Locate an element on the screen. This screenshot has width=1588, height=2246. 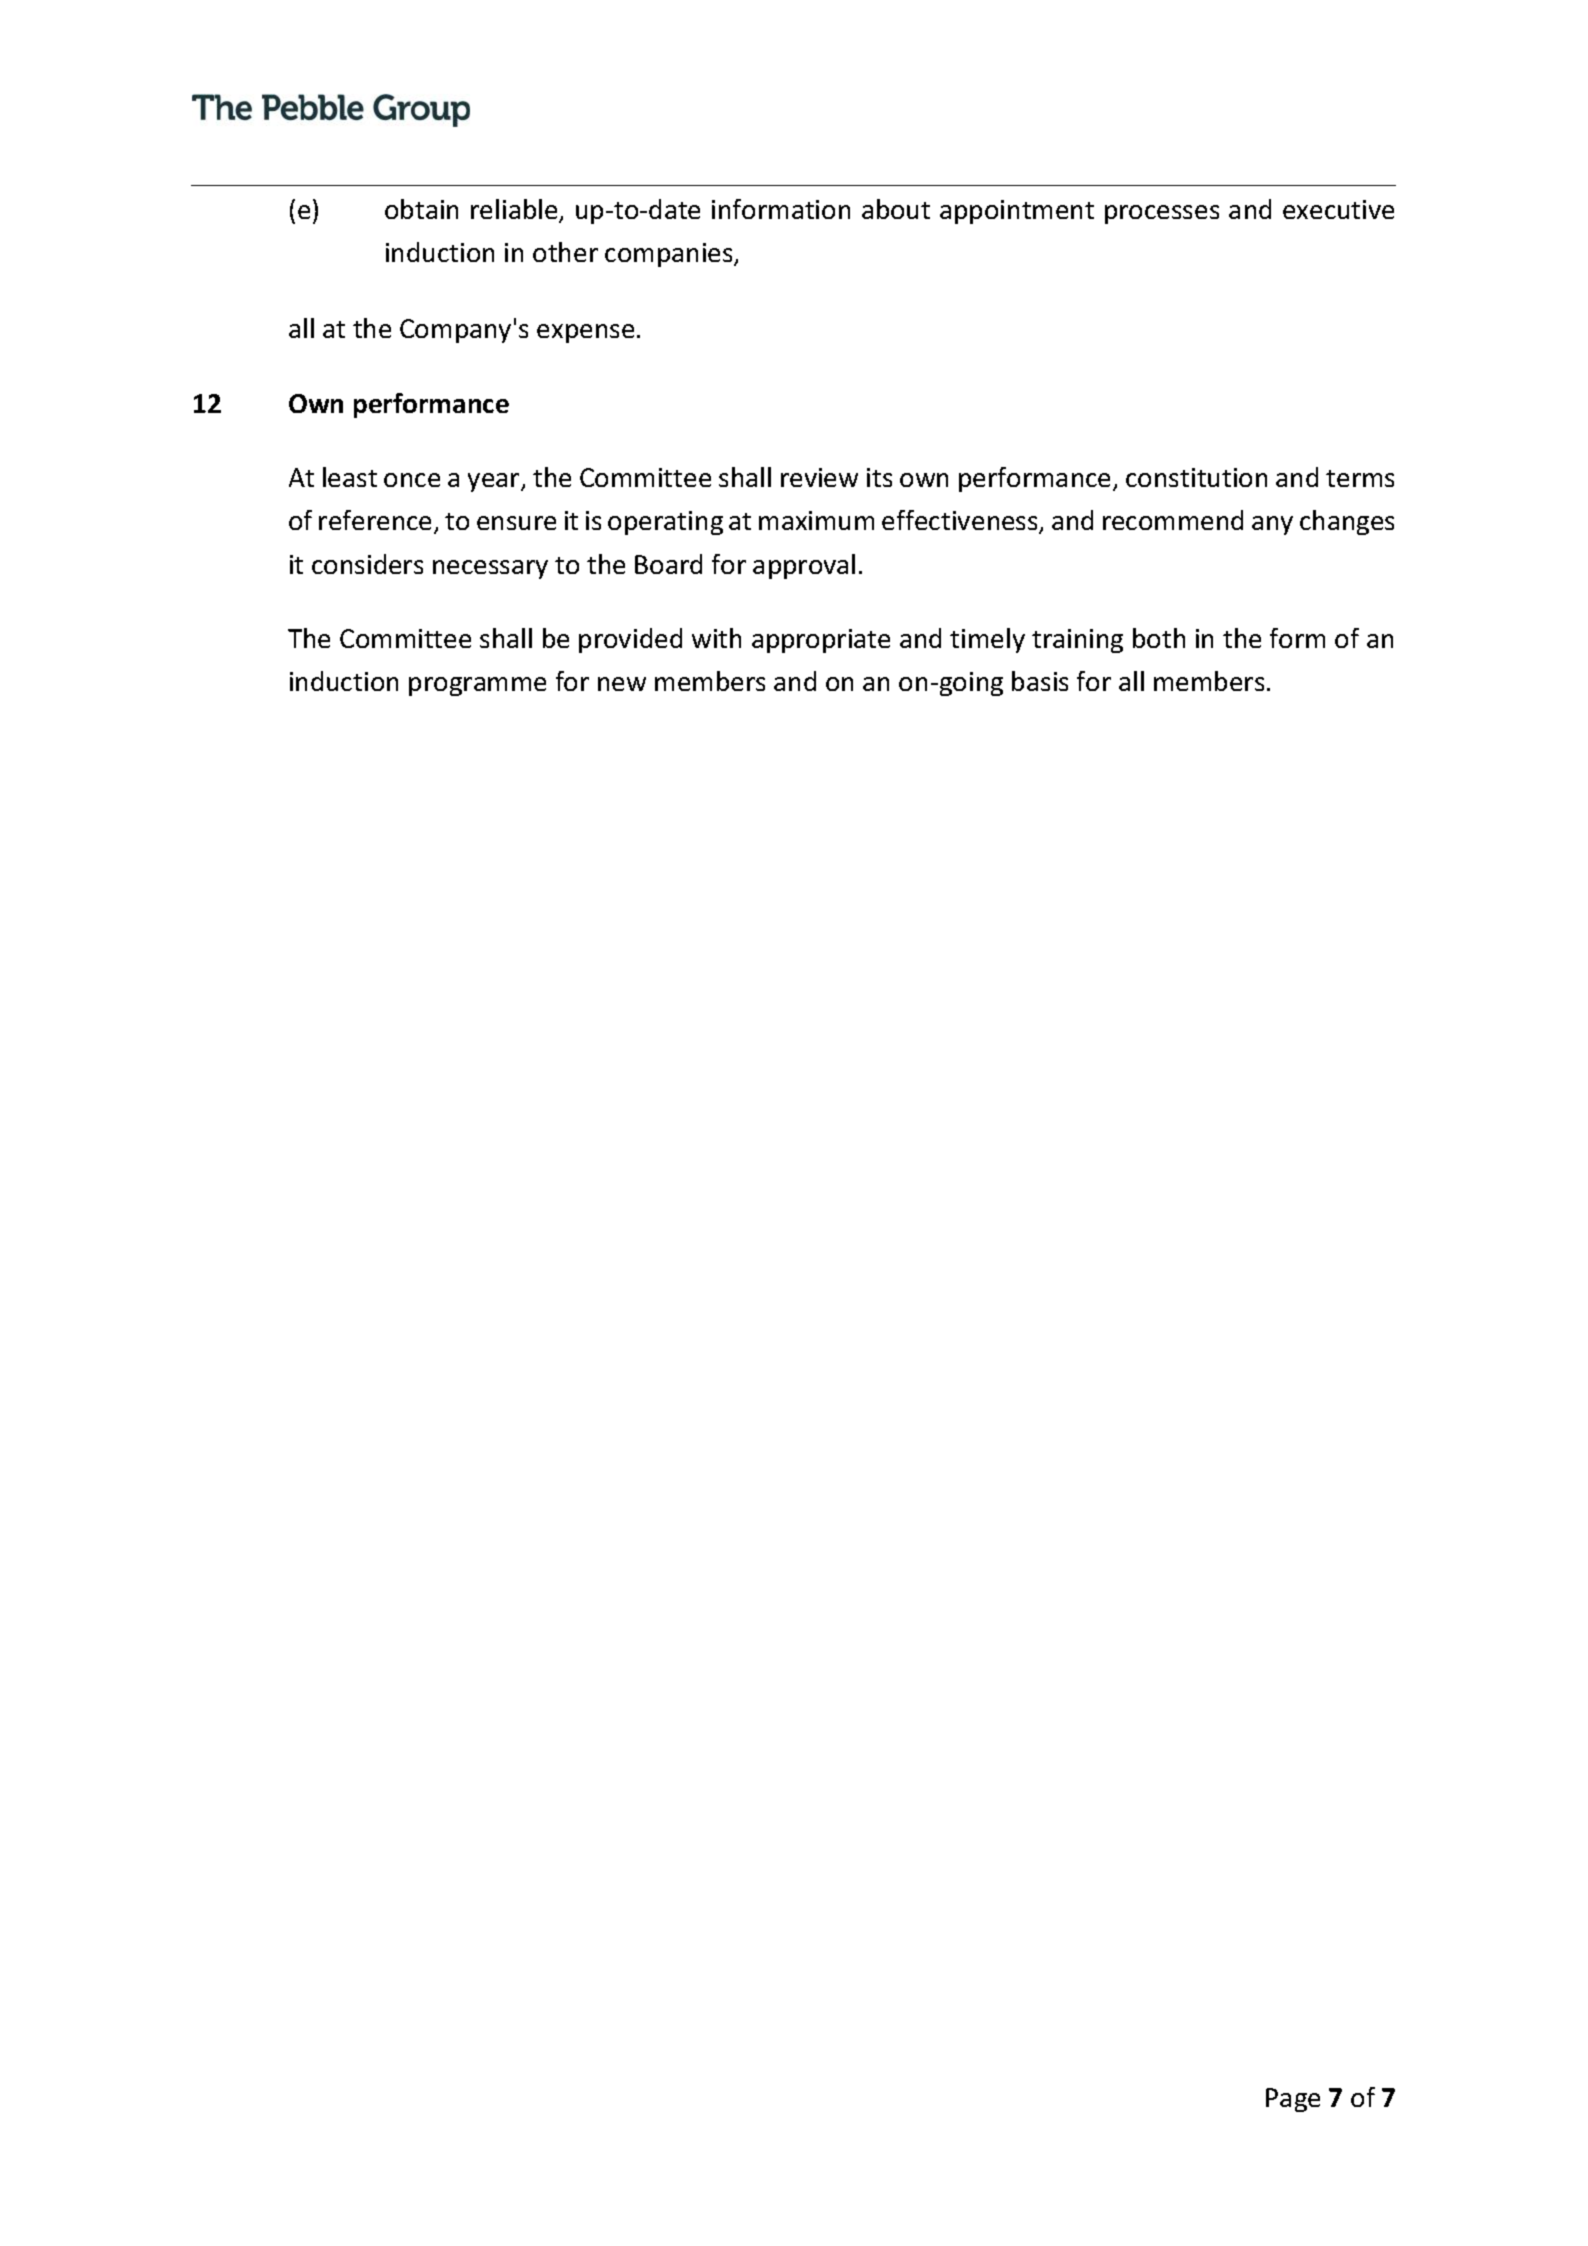
appropriate is located at coordinates (821, 641).
